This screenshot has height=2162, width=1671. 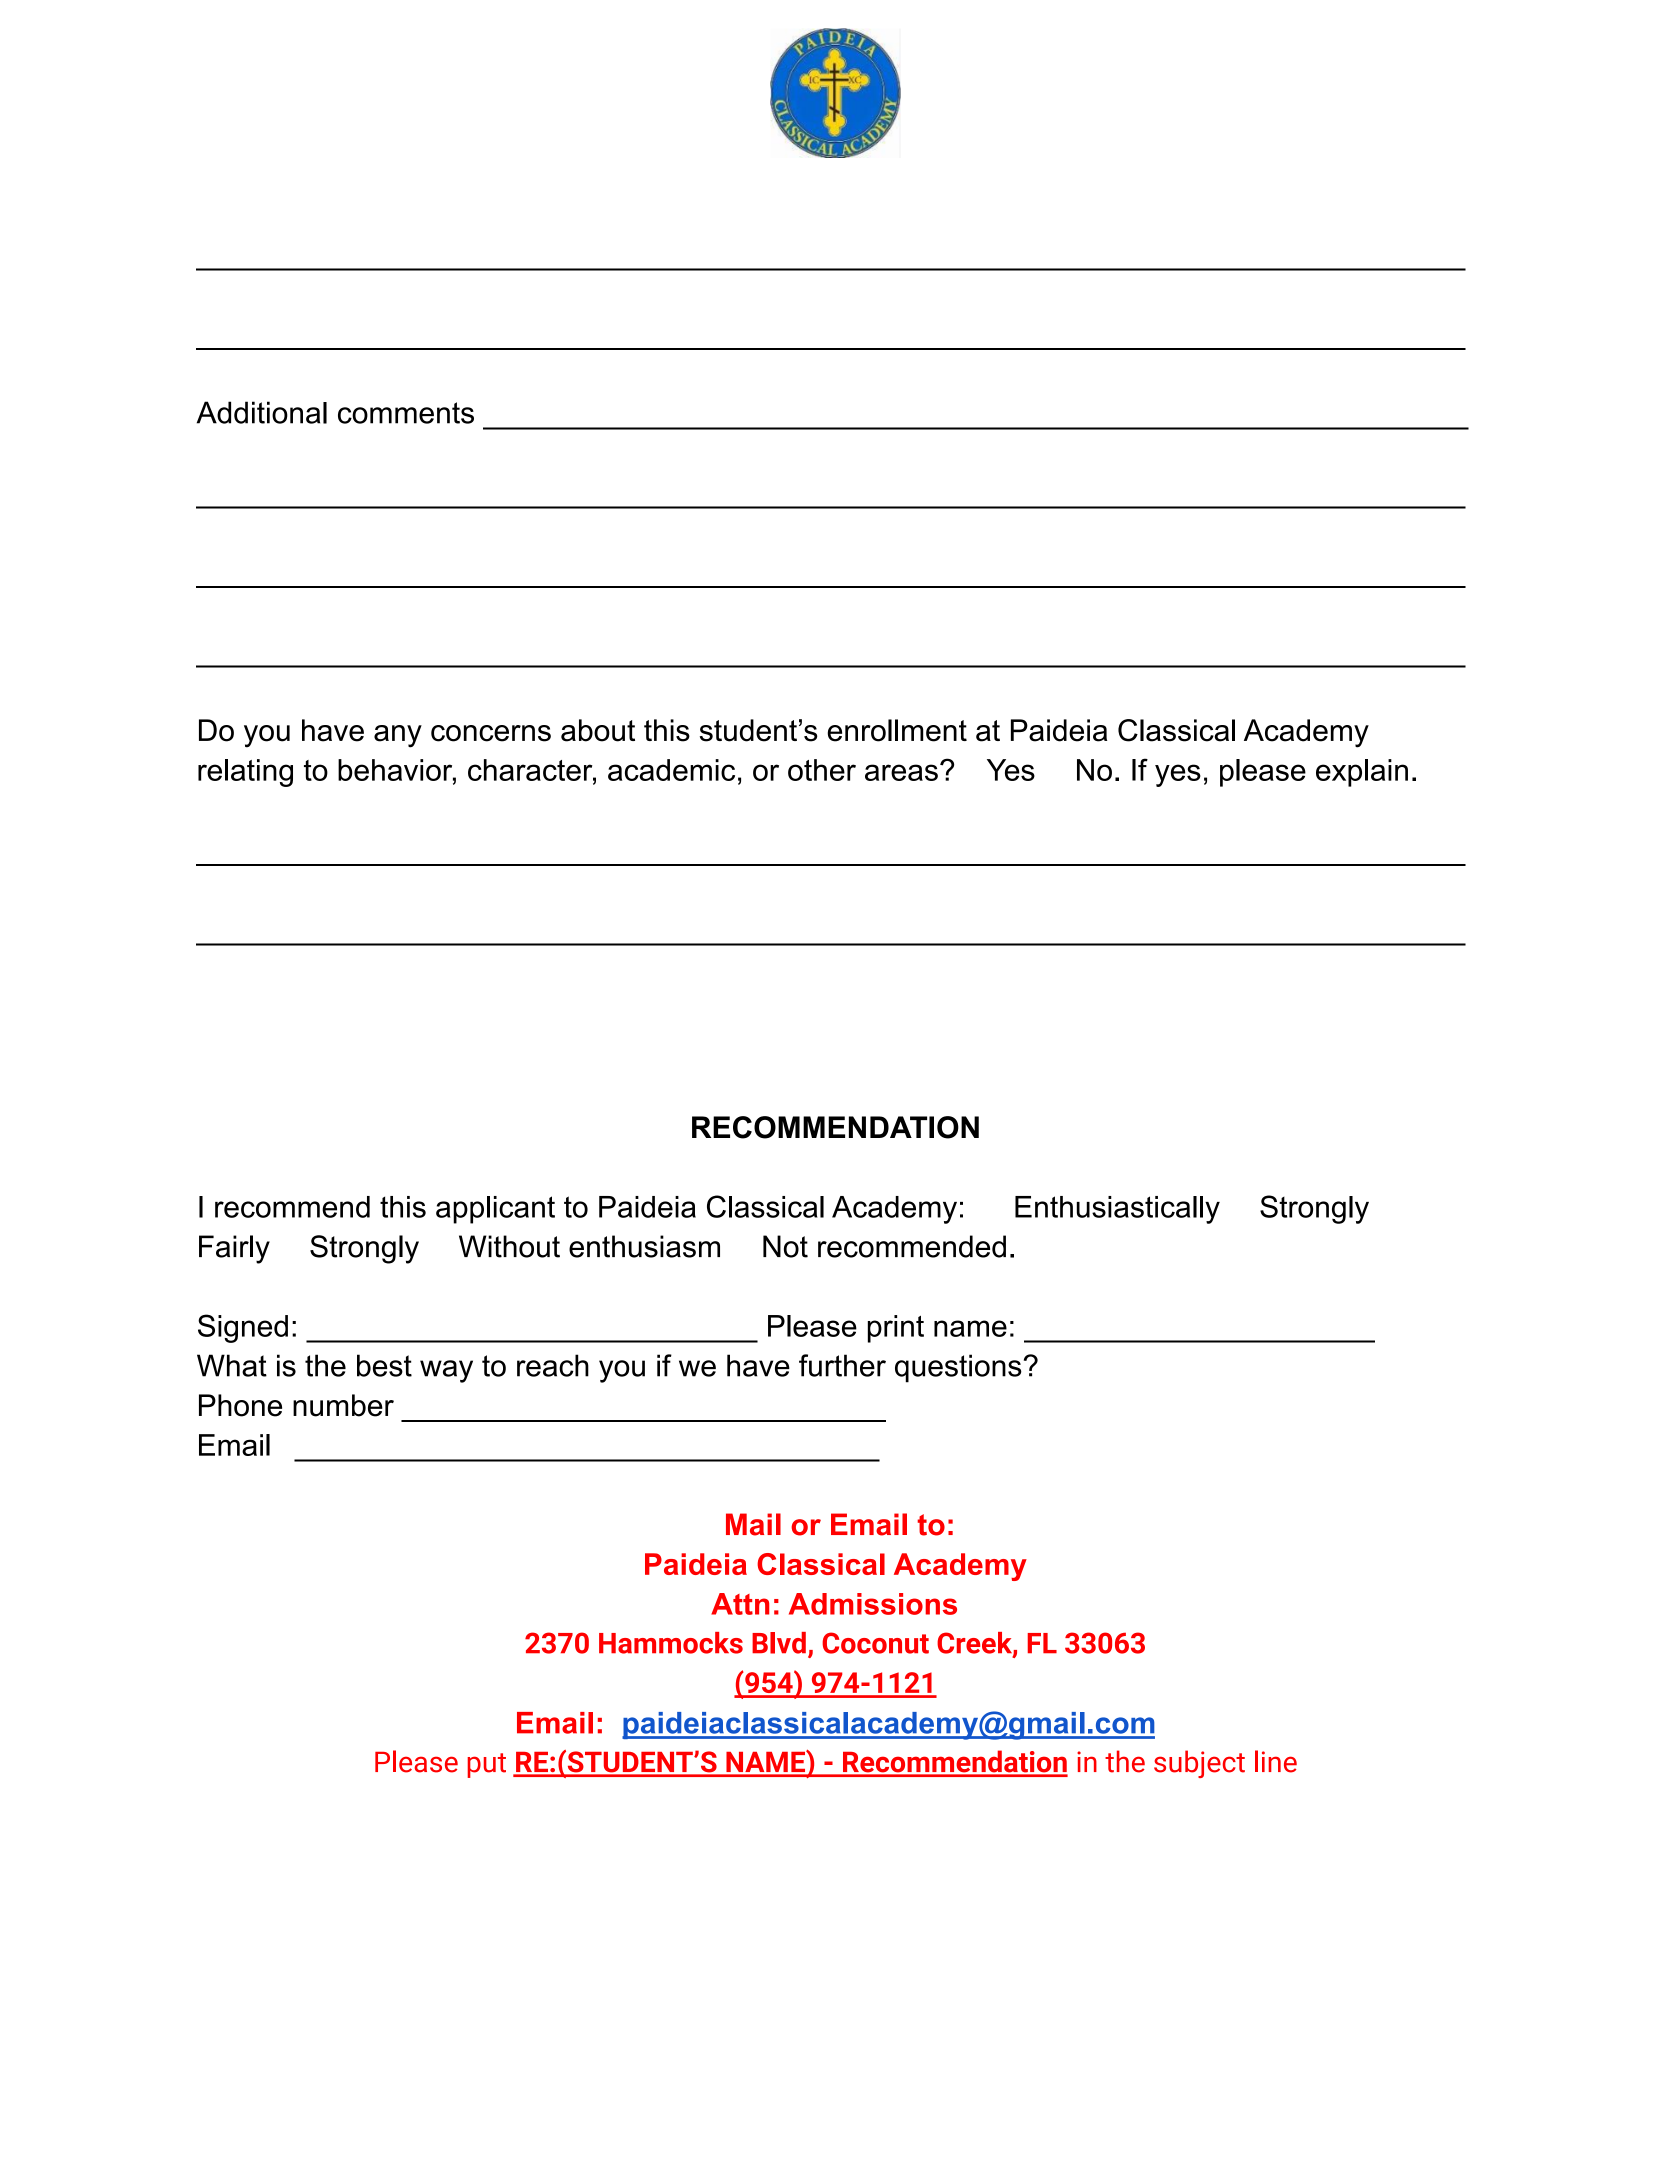 I want to click on relating, so click(x=245, y=773).
